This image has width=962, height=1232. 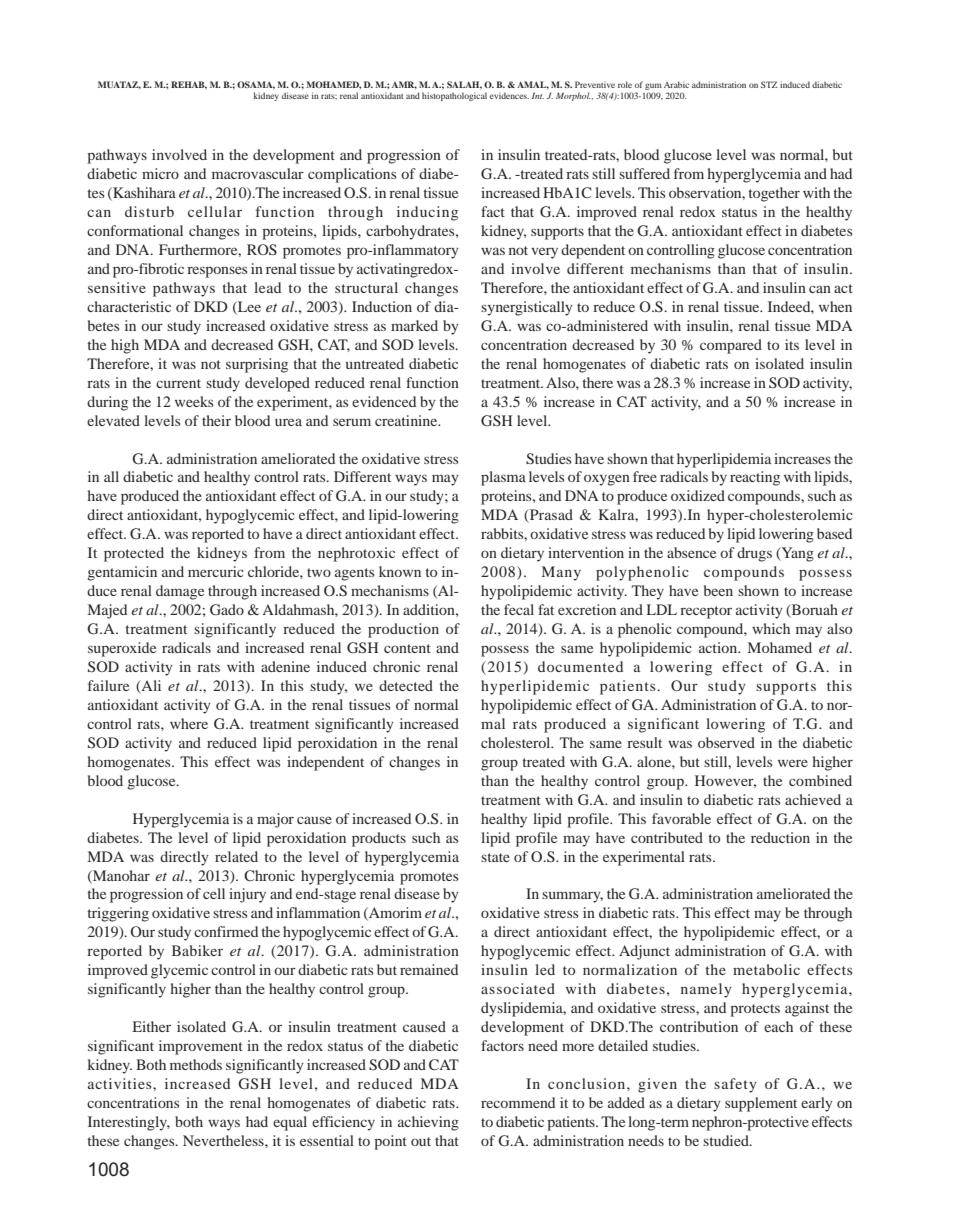 What do you see at coordinates (180, 592) in the image?
I see `damage` at bounding box center [180, 592].
